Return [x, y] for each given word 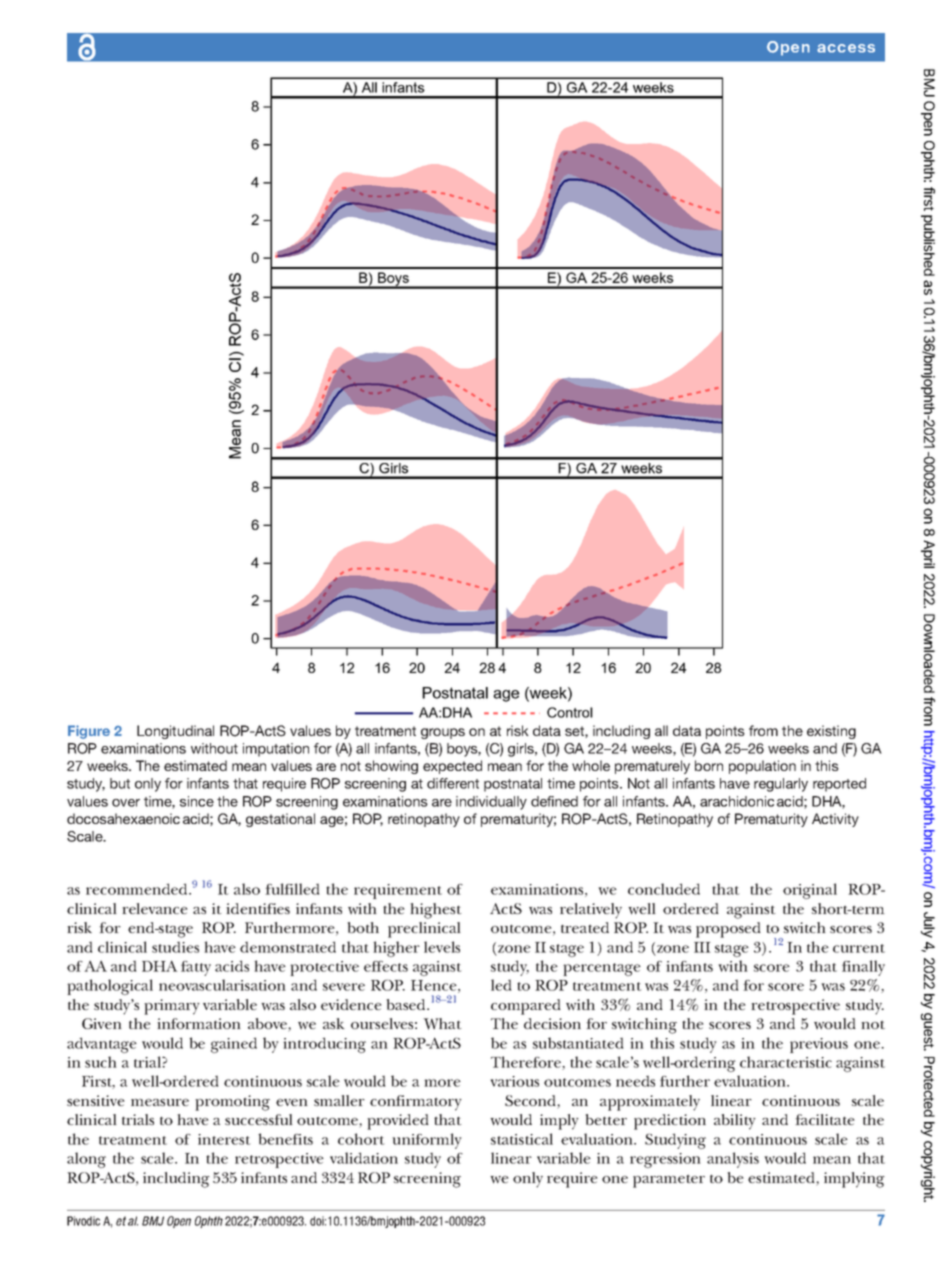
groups [443, 733]
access [846, 48]
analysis [733, 1160]
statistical [522, 1139]
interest [224, 1139]
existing [831, 732]
